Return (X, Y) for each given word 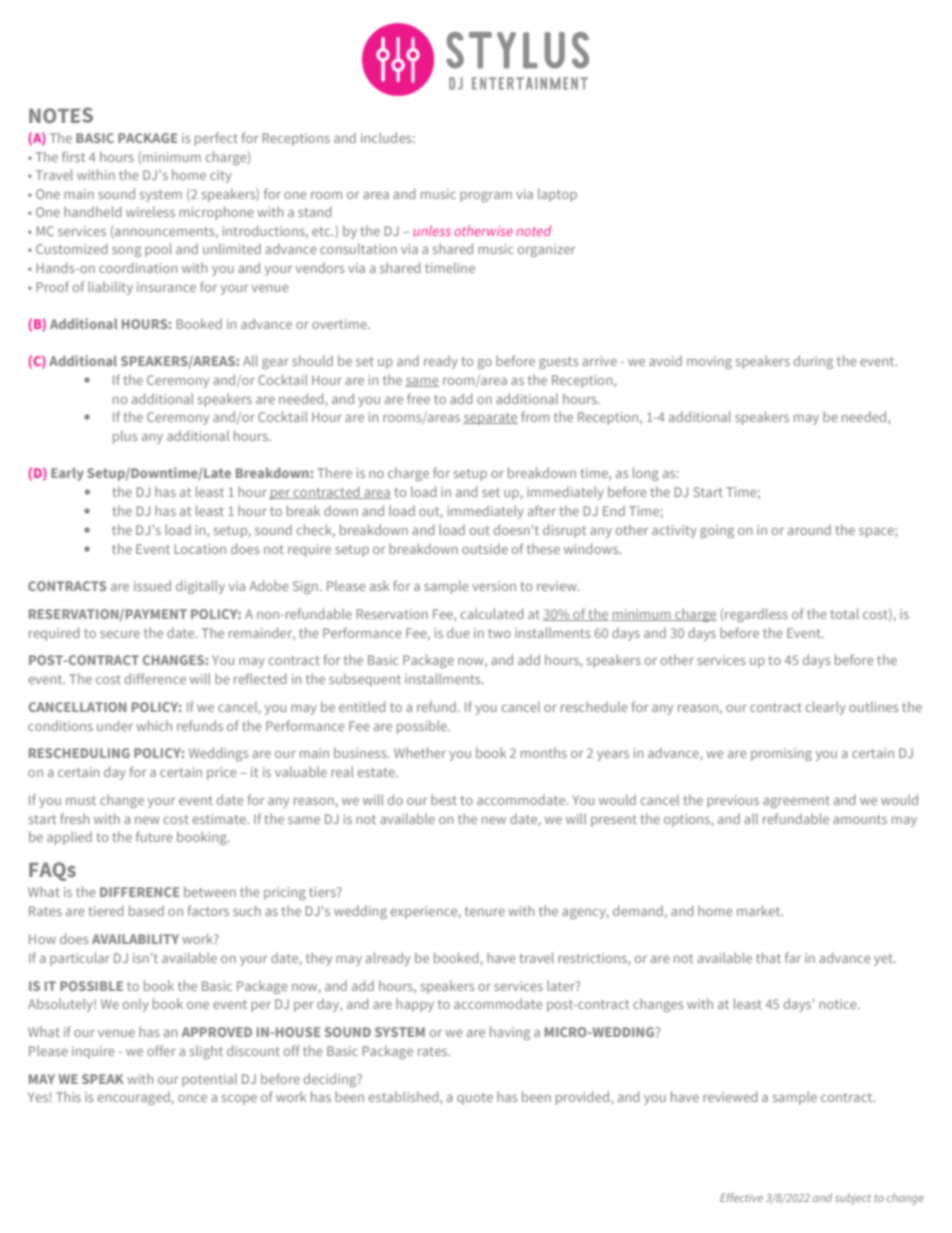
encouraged (134, 1098)
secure (120, 634)
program (486, 197)
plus (125, 437)
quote (475, 1099)
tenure (485, 911)
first (73, 156)
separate (490, 419)
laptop (557, 195)
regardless (756, 615)
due (458, 632)
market (760, 910)
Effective (741, 1197)
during (813, 362)
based (146, 910)
